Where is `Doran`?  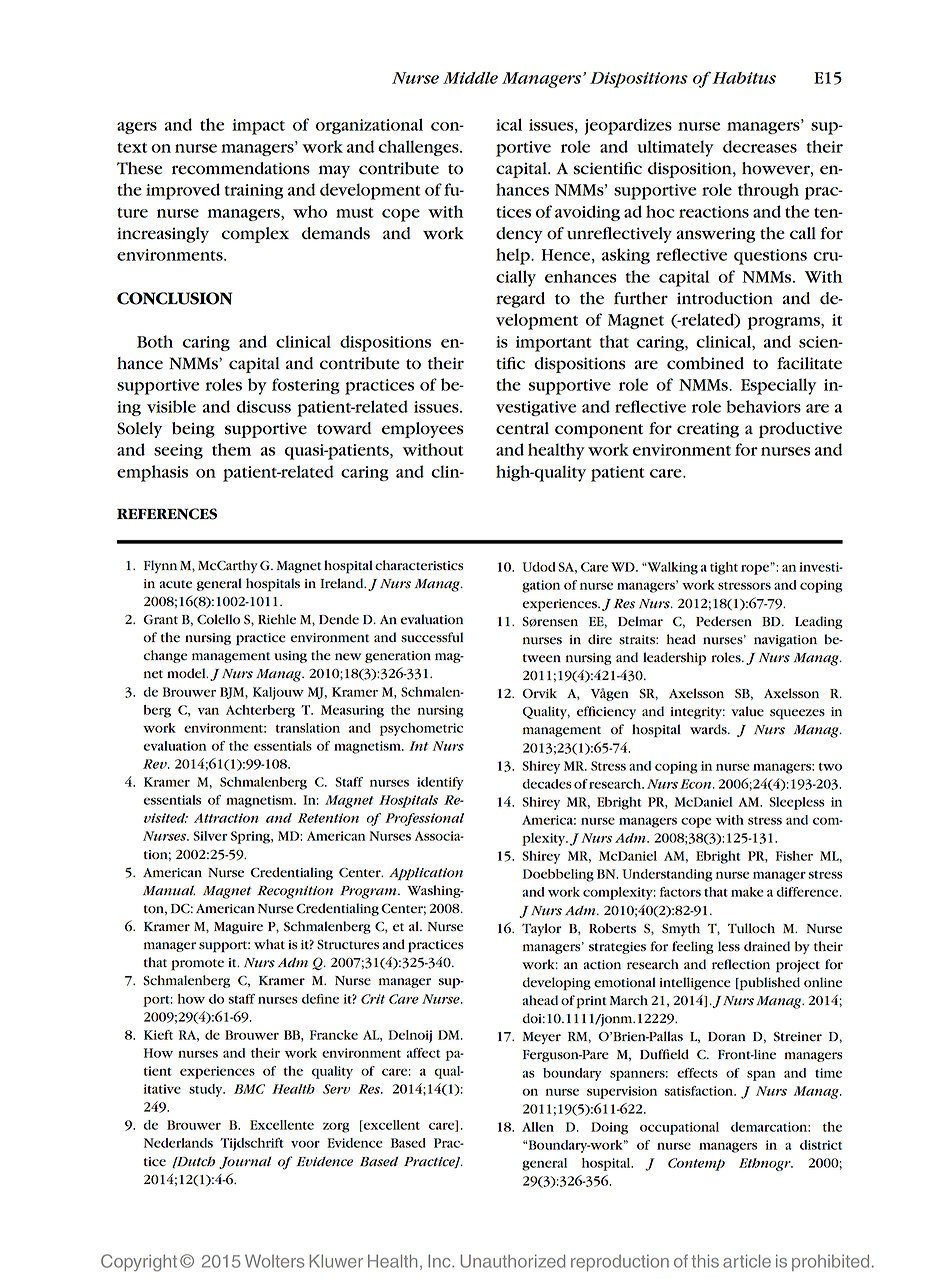 Doran is located at coordinates (727, 1037).
